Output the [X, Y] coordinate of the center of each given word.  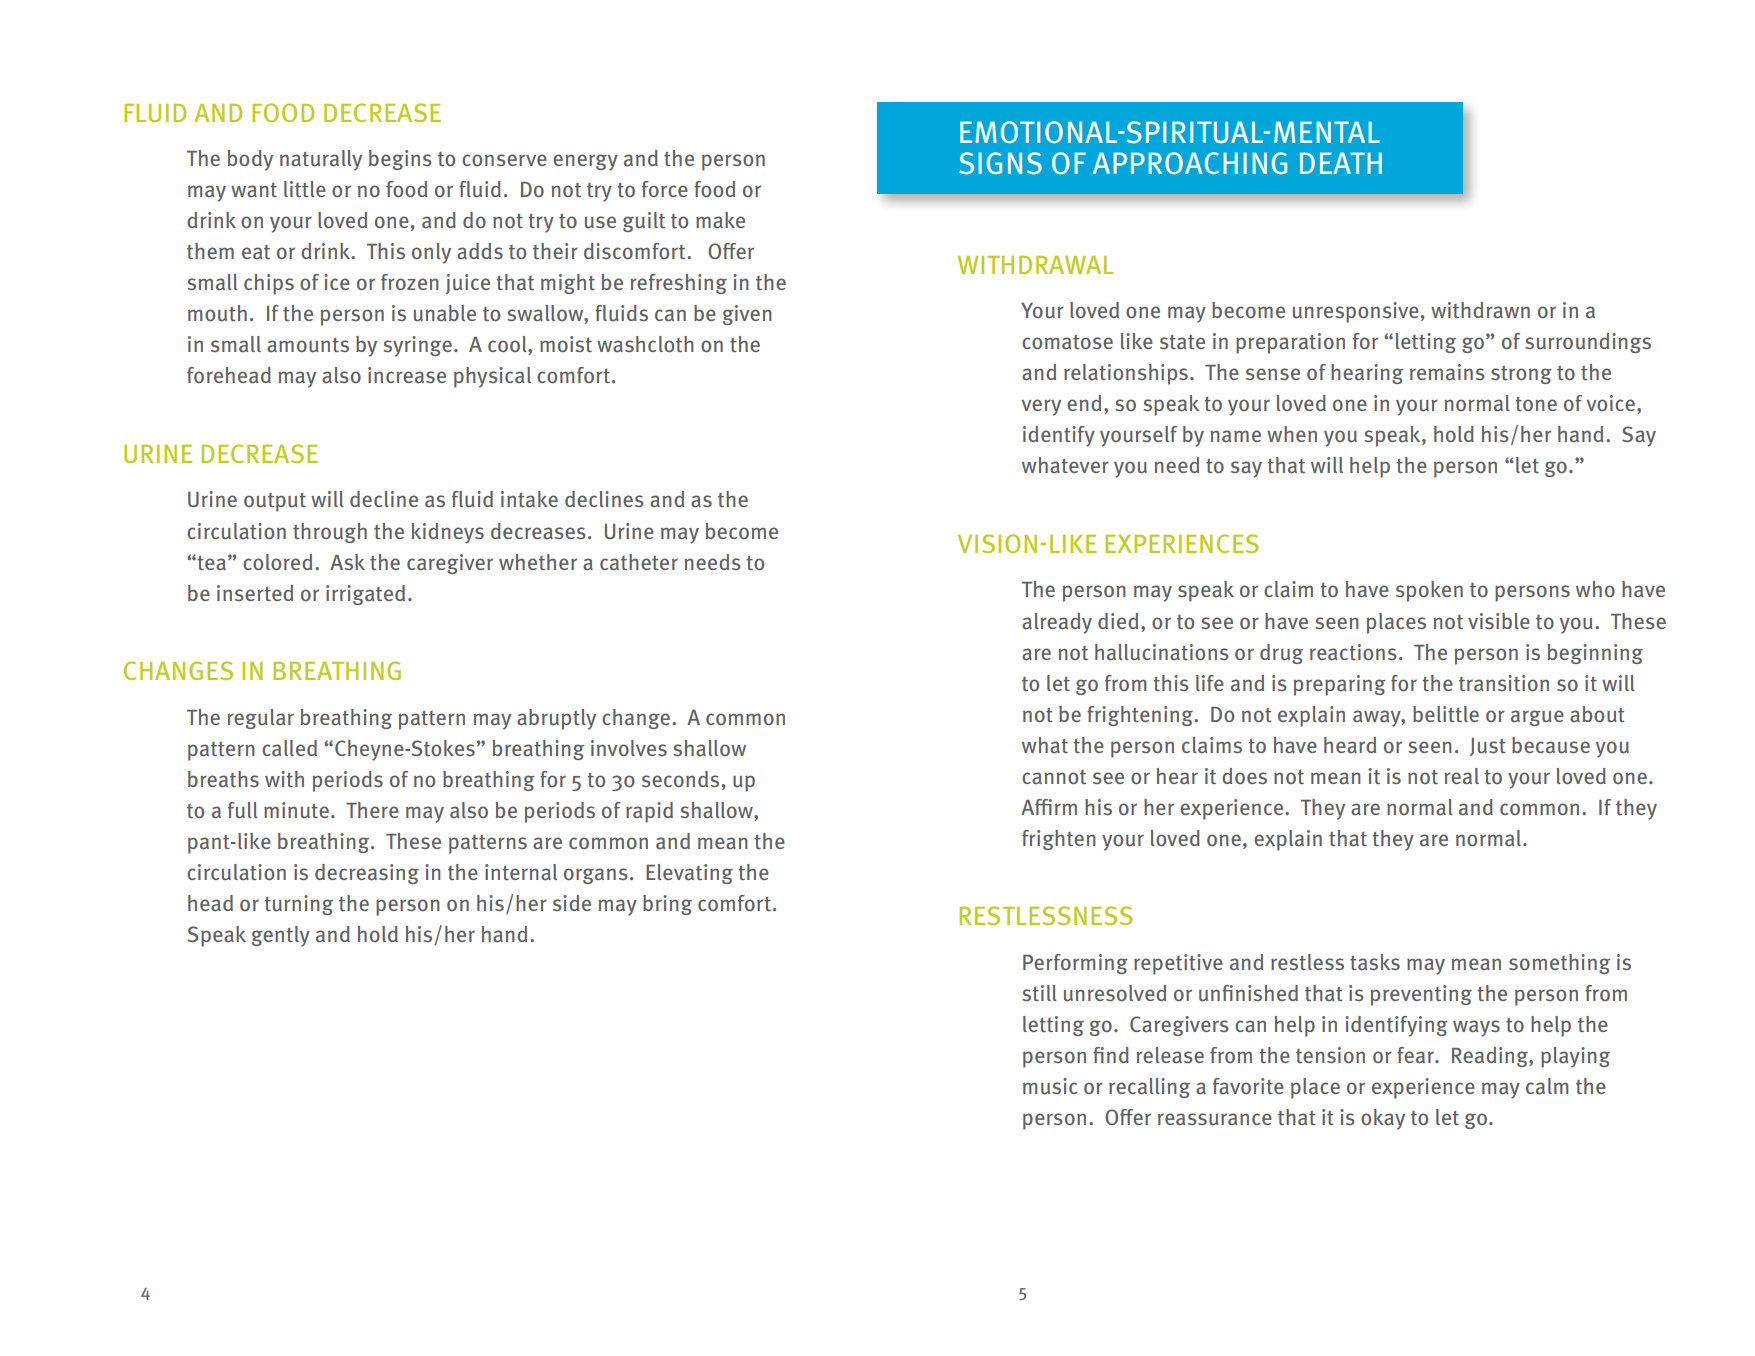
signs [1000, 163]
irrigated [365, 595]
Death [1341, 163]
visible [1499, 621]
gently [281, 936]
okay [1383, 1119]
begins [400, 160]
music [1050, 1086]
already [1057, 623]
